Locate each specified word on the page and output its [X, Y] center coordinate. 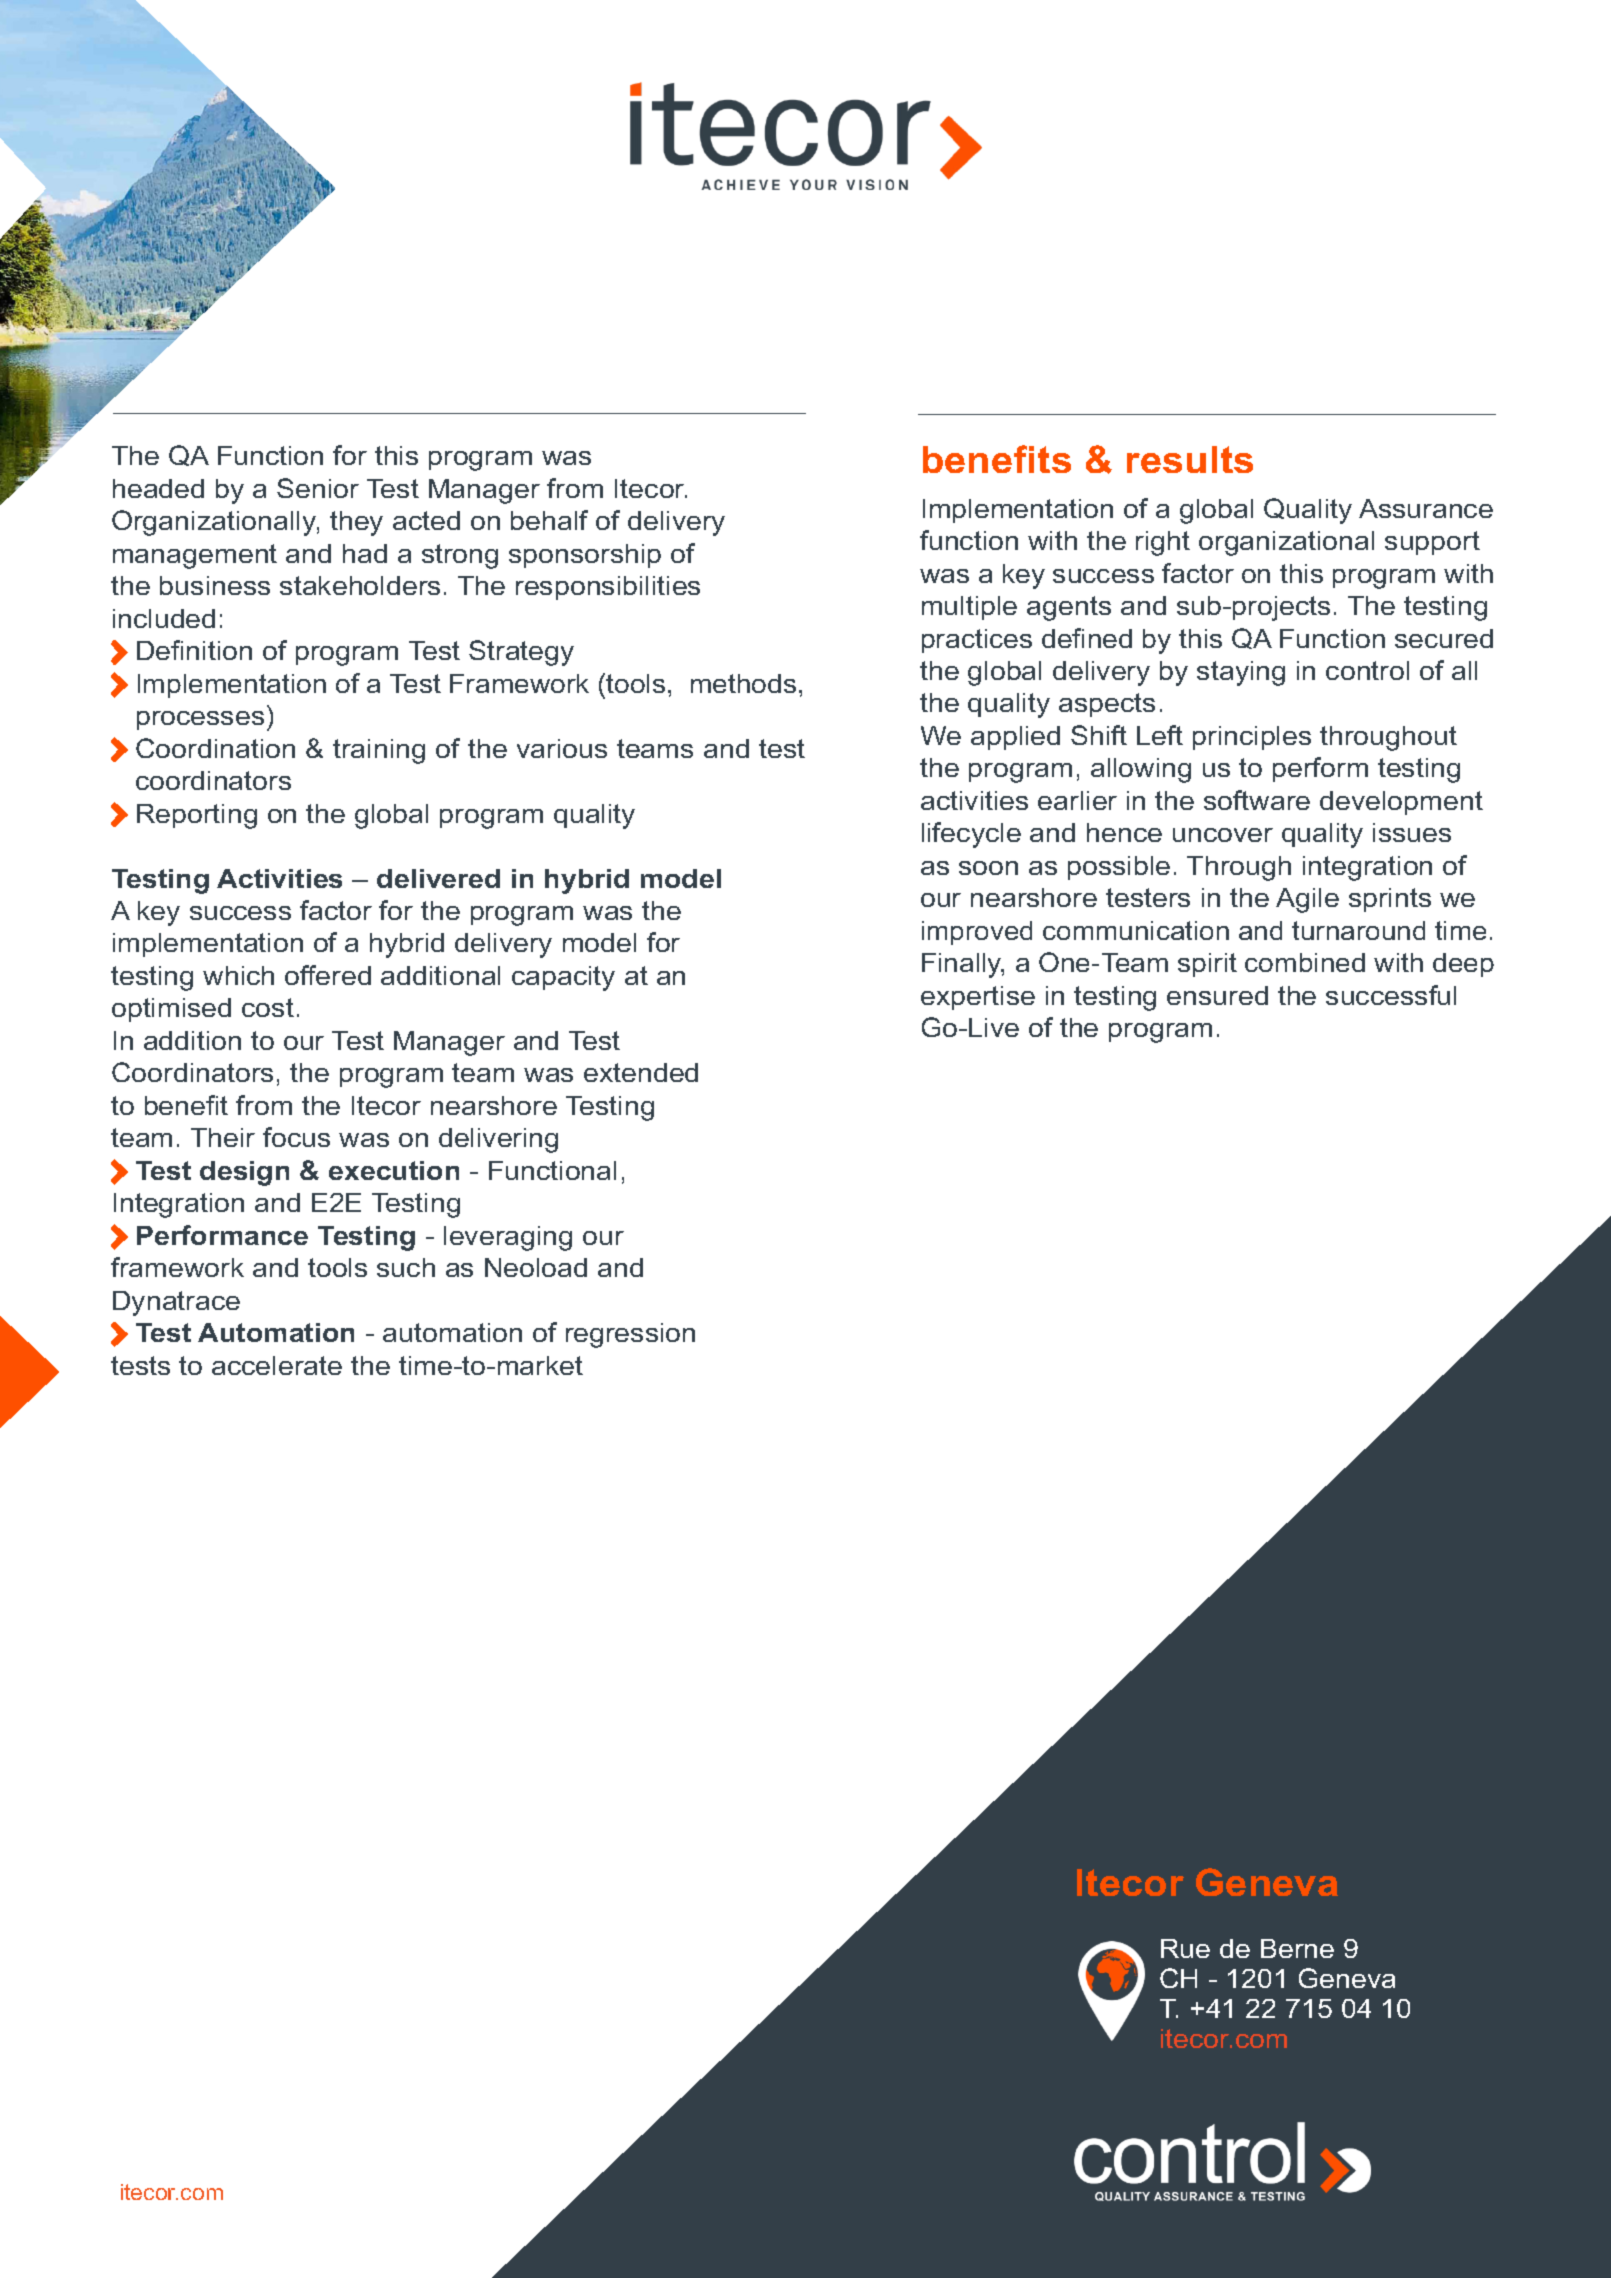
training [379, 751]
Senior [318, 488]
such [406, 1267]
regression [630, 1335]
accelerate [277, 1365]
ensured [1217, 995]
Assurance [1426, 508]
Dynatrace [176, 1303]
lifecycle [971, 835]
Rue [1185, 1948]
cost [268, 1007]
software [1257, 800]
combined [1305, 962]
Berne [1297, 1948]
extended [641, 1072]
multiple [969, 608]
